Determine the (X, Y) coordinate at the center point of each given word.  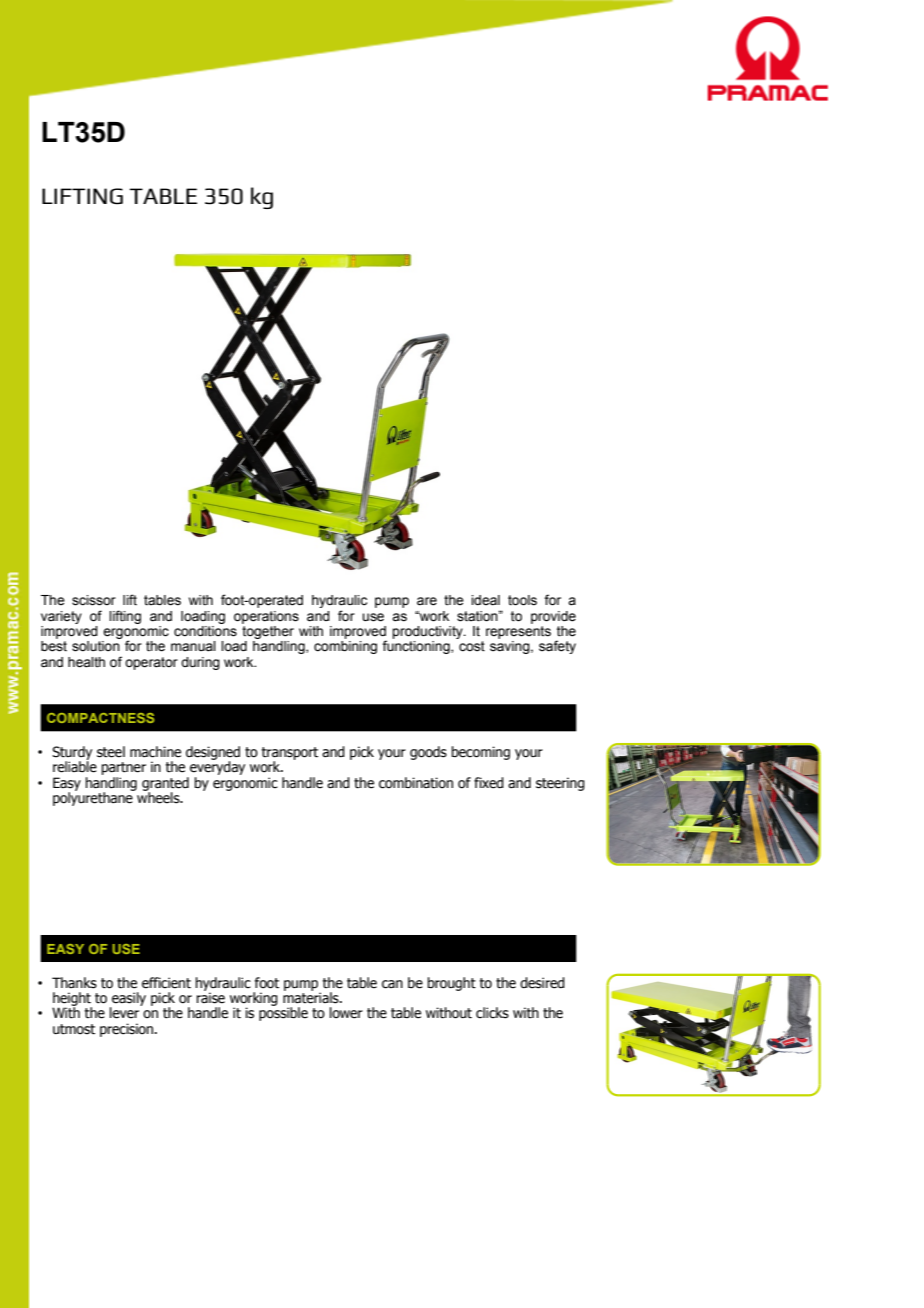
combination (416, 783)
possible (283, 1013)
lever (125, 1012)
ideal (485, 600)
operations (266, 617)
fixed (489, 783)
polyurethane (94, 798)
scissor (94, 600)
